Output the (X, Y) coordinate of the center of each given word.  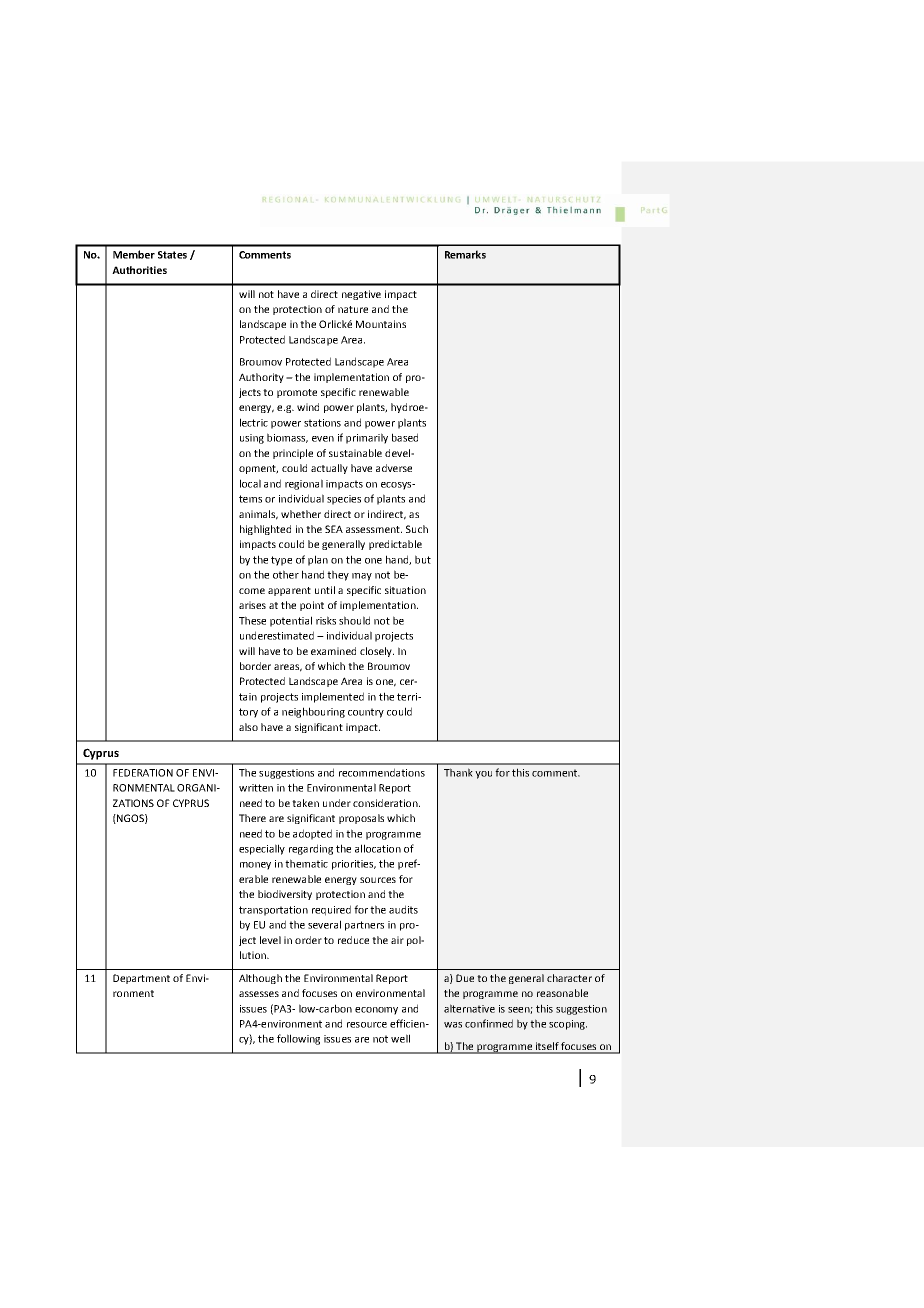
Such (417, 529)
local (250, 483)
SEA (334, 529)
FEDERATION (143, 773)
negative (361, 295)
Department (141, 979)
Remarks (465, 254)
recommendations (382, 772)
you (483, 775)
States (172, 255)
